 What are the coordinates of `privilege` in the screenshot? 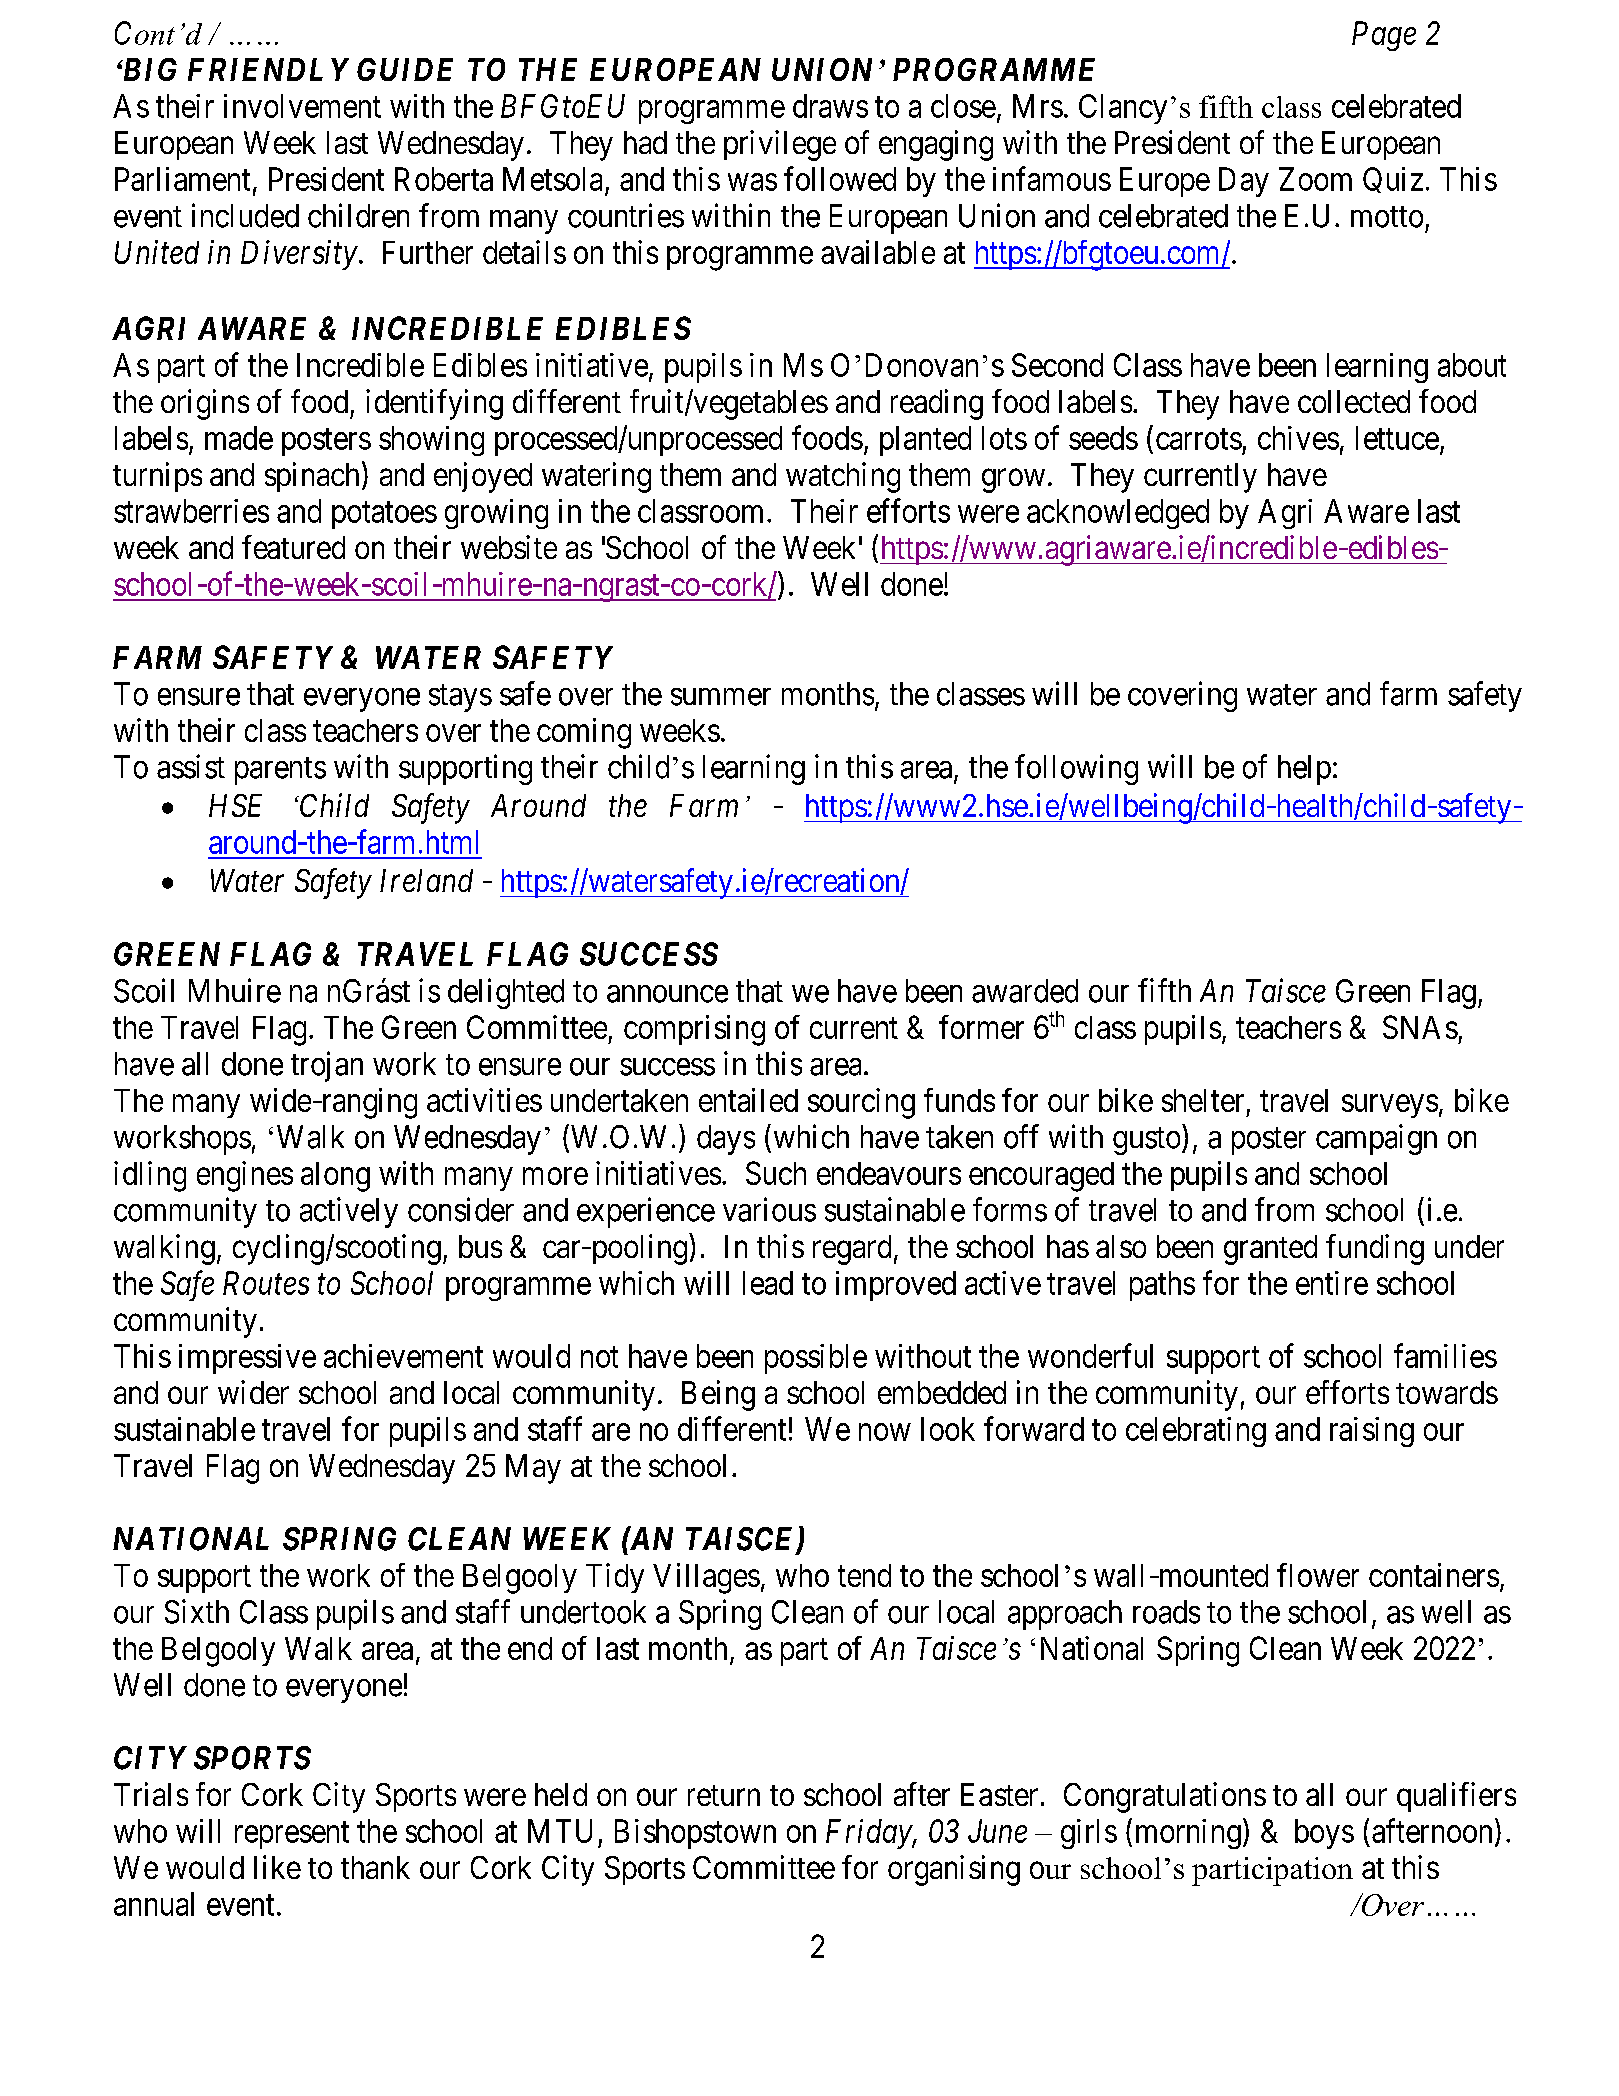 It's located at (780, 145).
